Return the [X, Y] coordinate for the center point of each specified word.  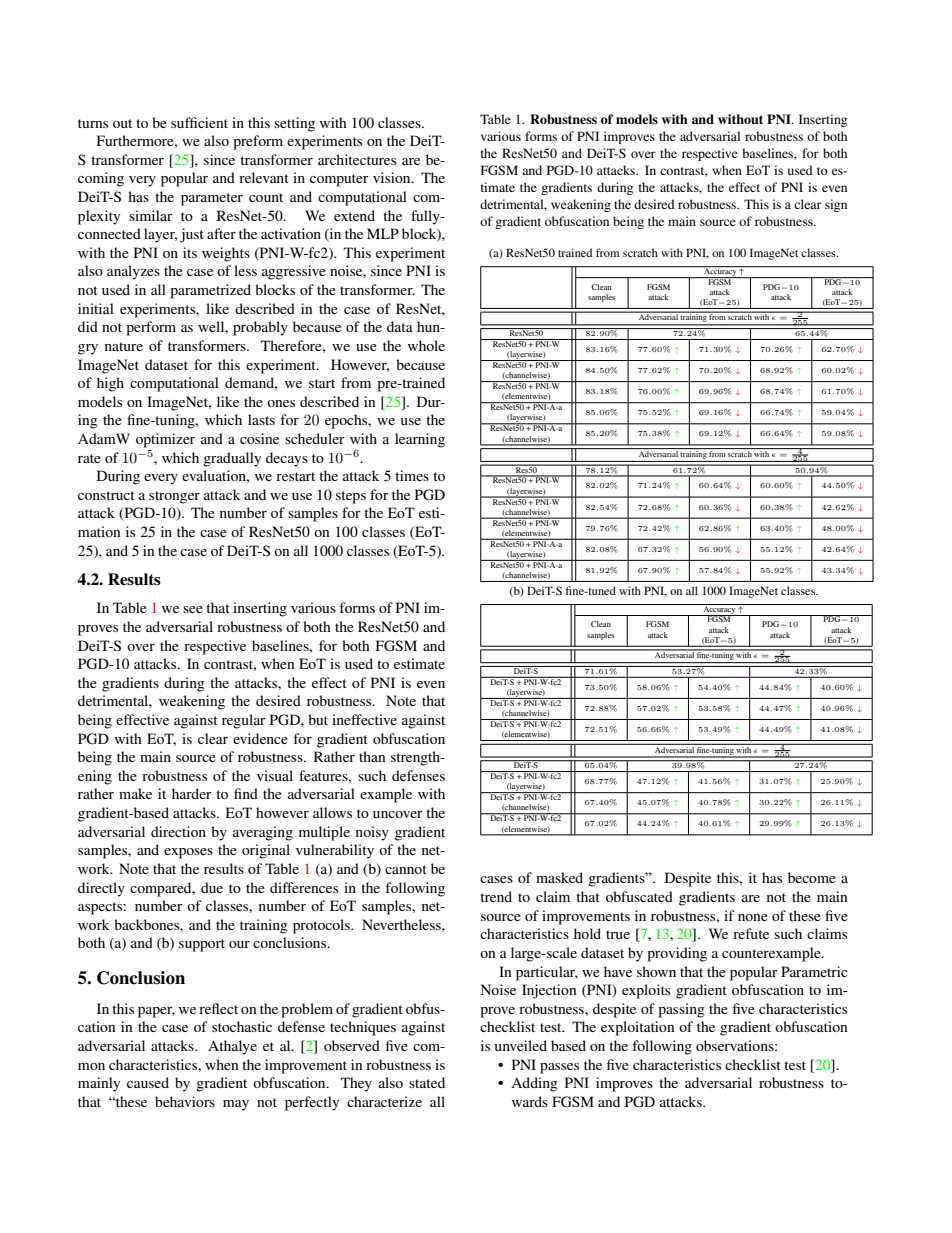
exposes [188, 853]
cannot [406, 869]
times [412, 475]
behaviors [185, 1101]
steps [351, 497]
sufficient [199, 122]
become [812, 877]
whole [426, 345]
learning [420, 440]
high [110, 384]
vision [393, 177]
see [193, 609]
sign [836, 205]
